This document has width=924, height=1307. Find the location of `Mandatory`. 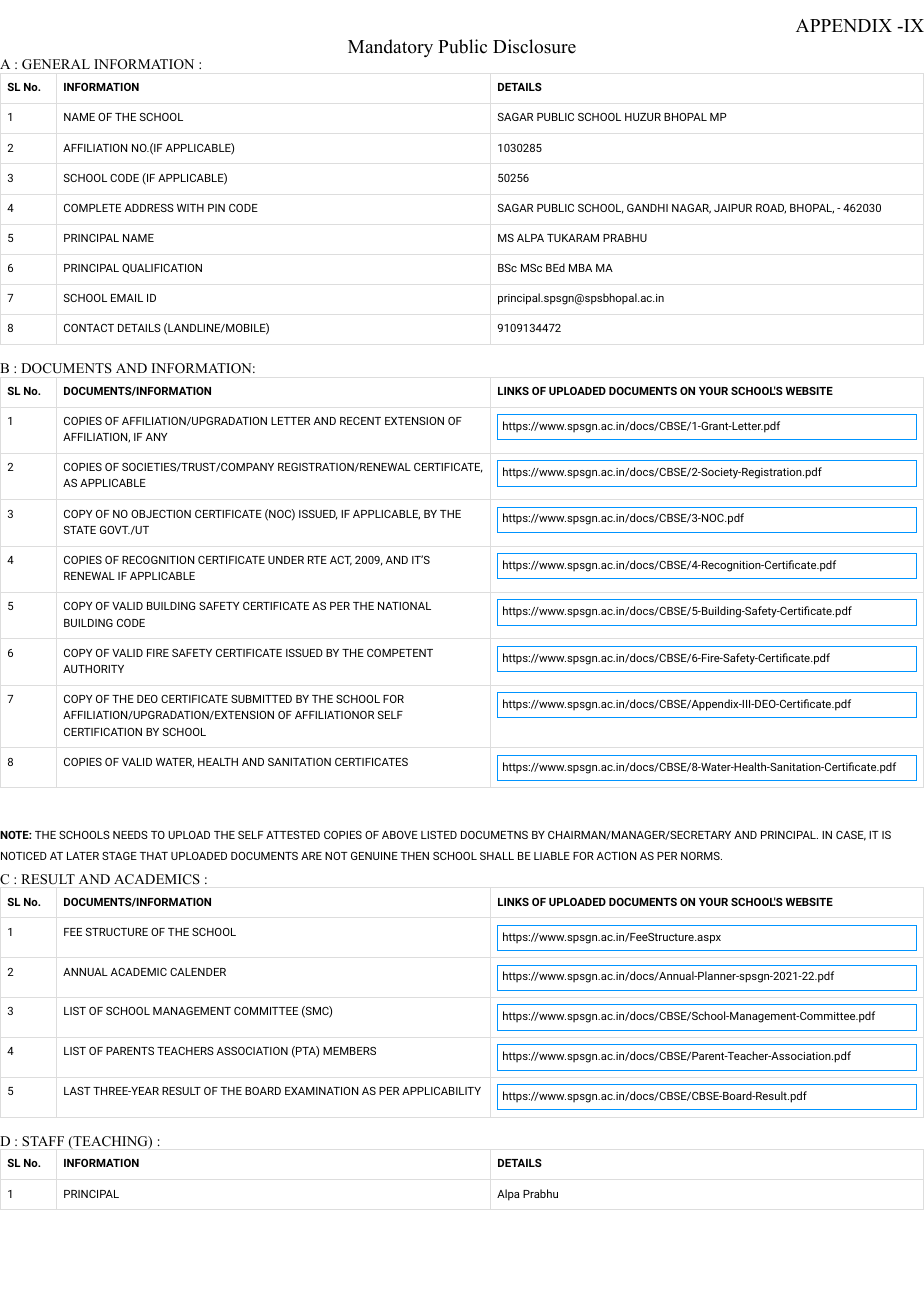

Mandatory is located at coordinates (390, 48).
